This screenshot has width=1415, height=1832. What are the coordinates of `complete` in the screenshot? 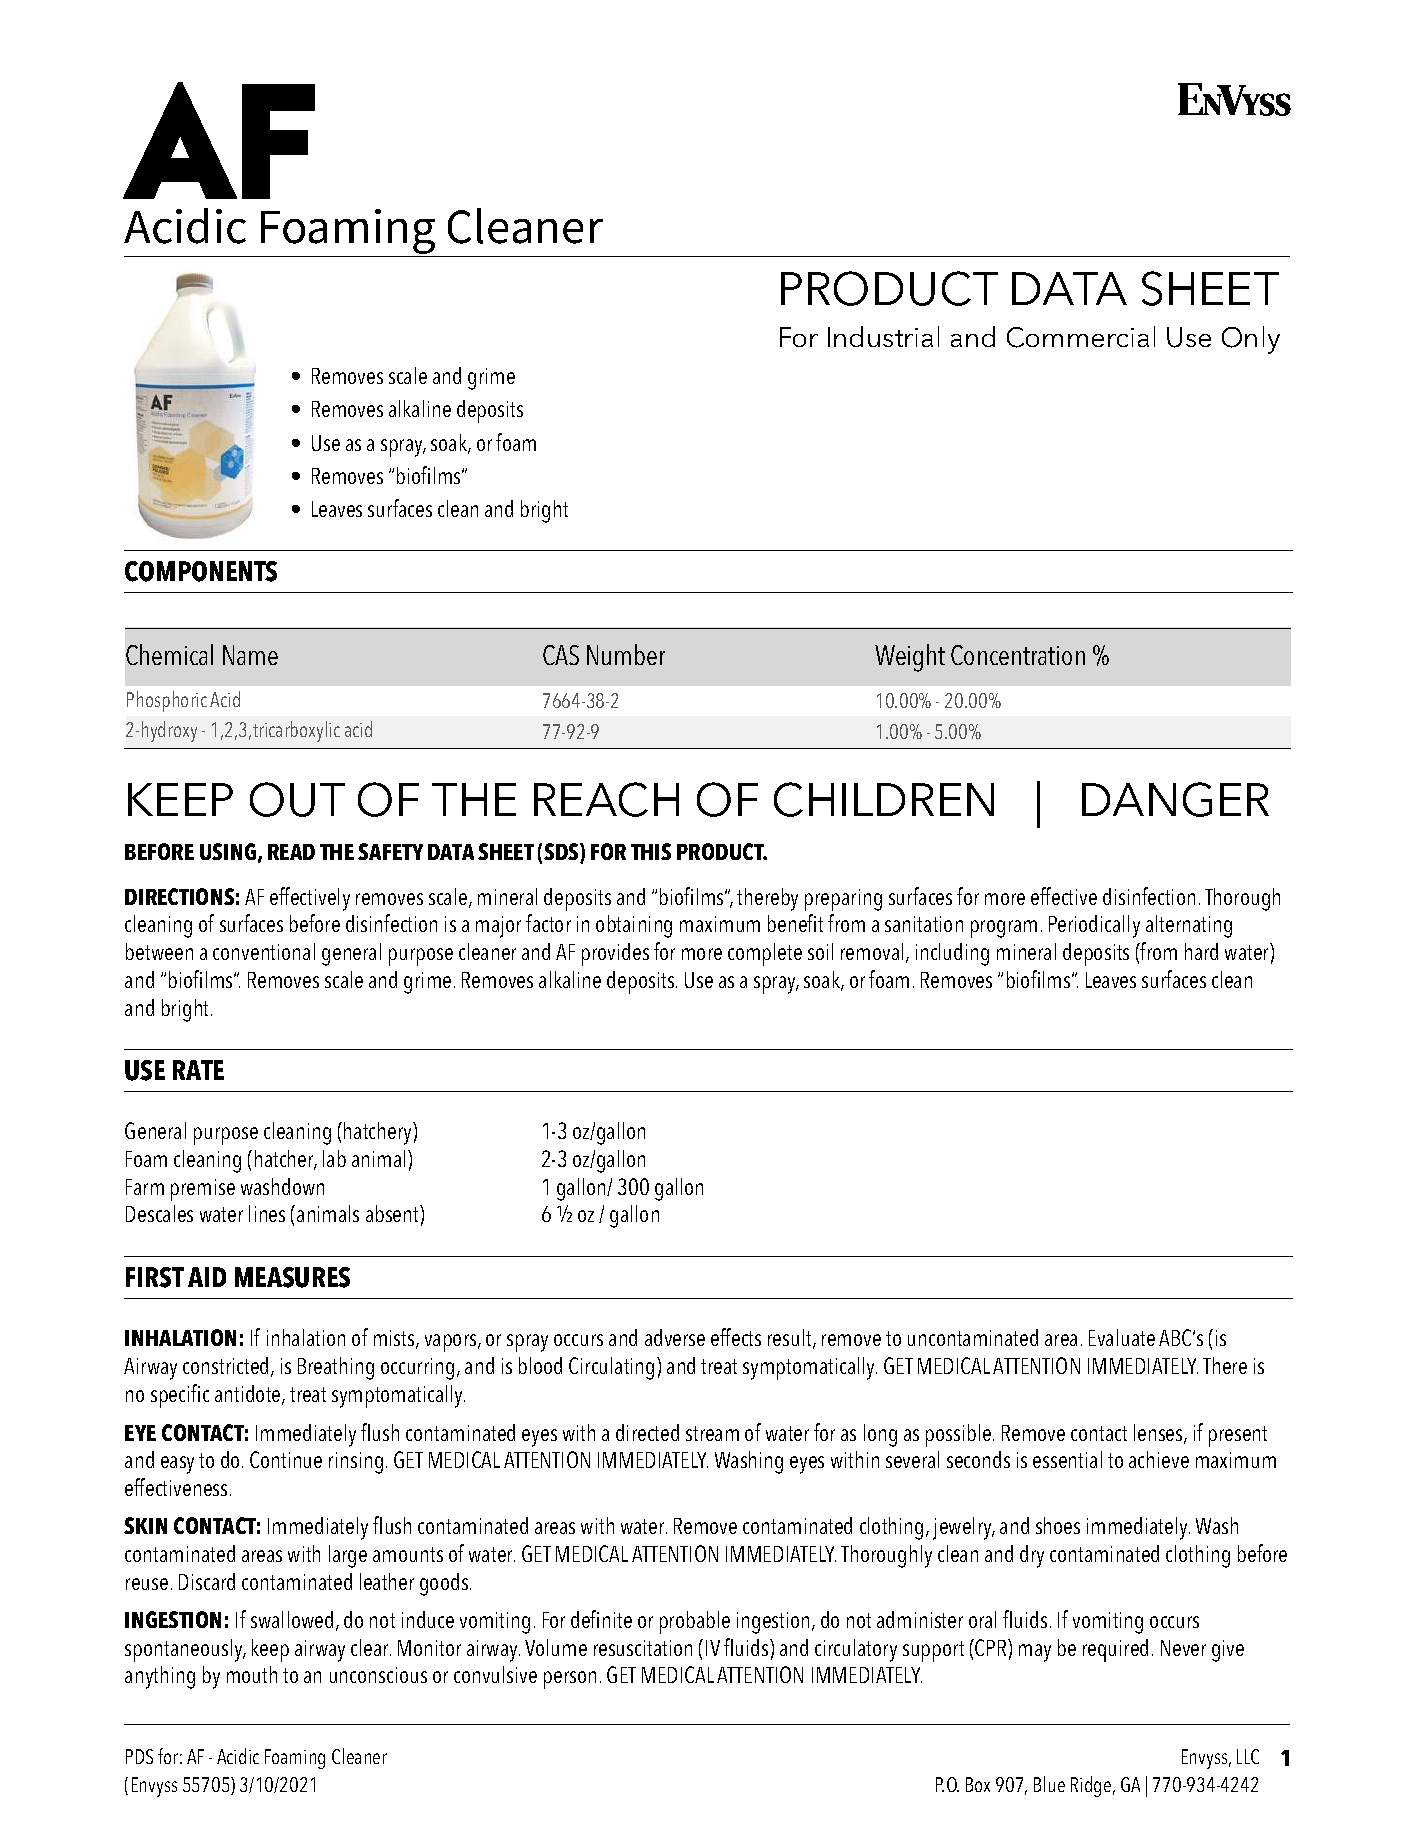 It's located at (765, 954).
